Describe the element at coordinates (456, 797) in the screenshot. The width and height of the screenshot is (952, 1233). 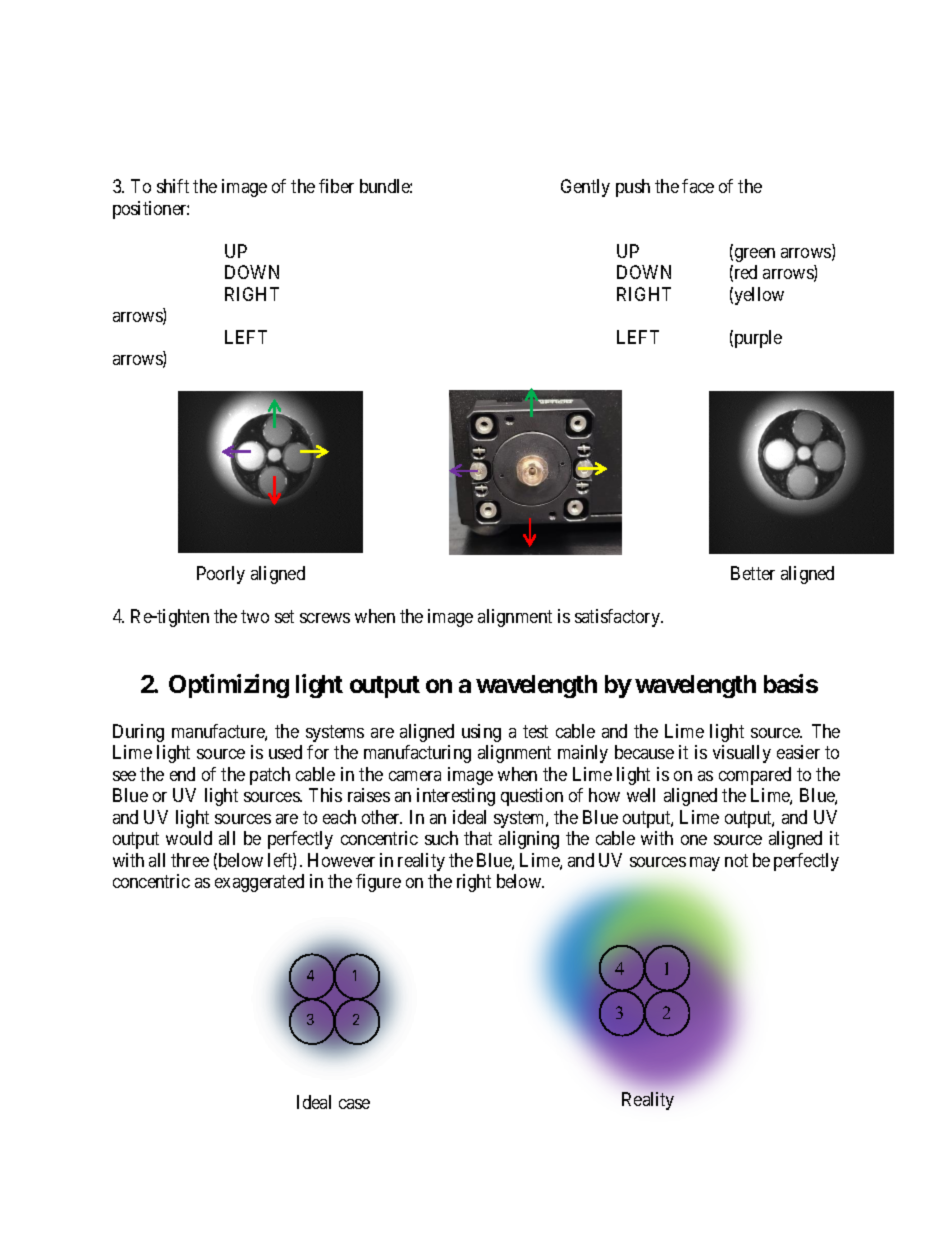
I see `interesting` at that location.
